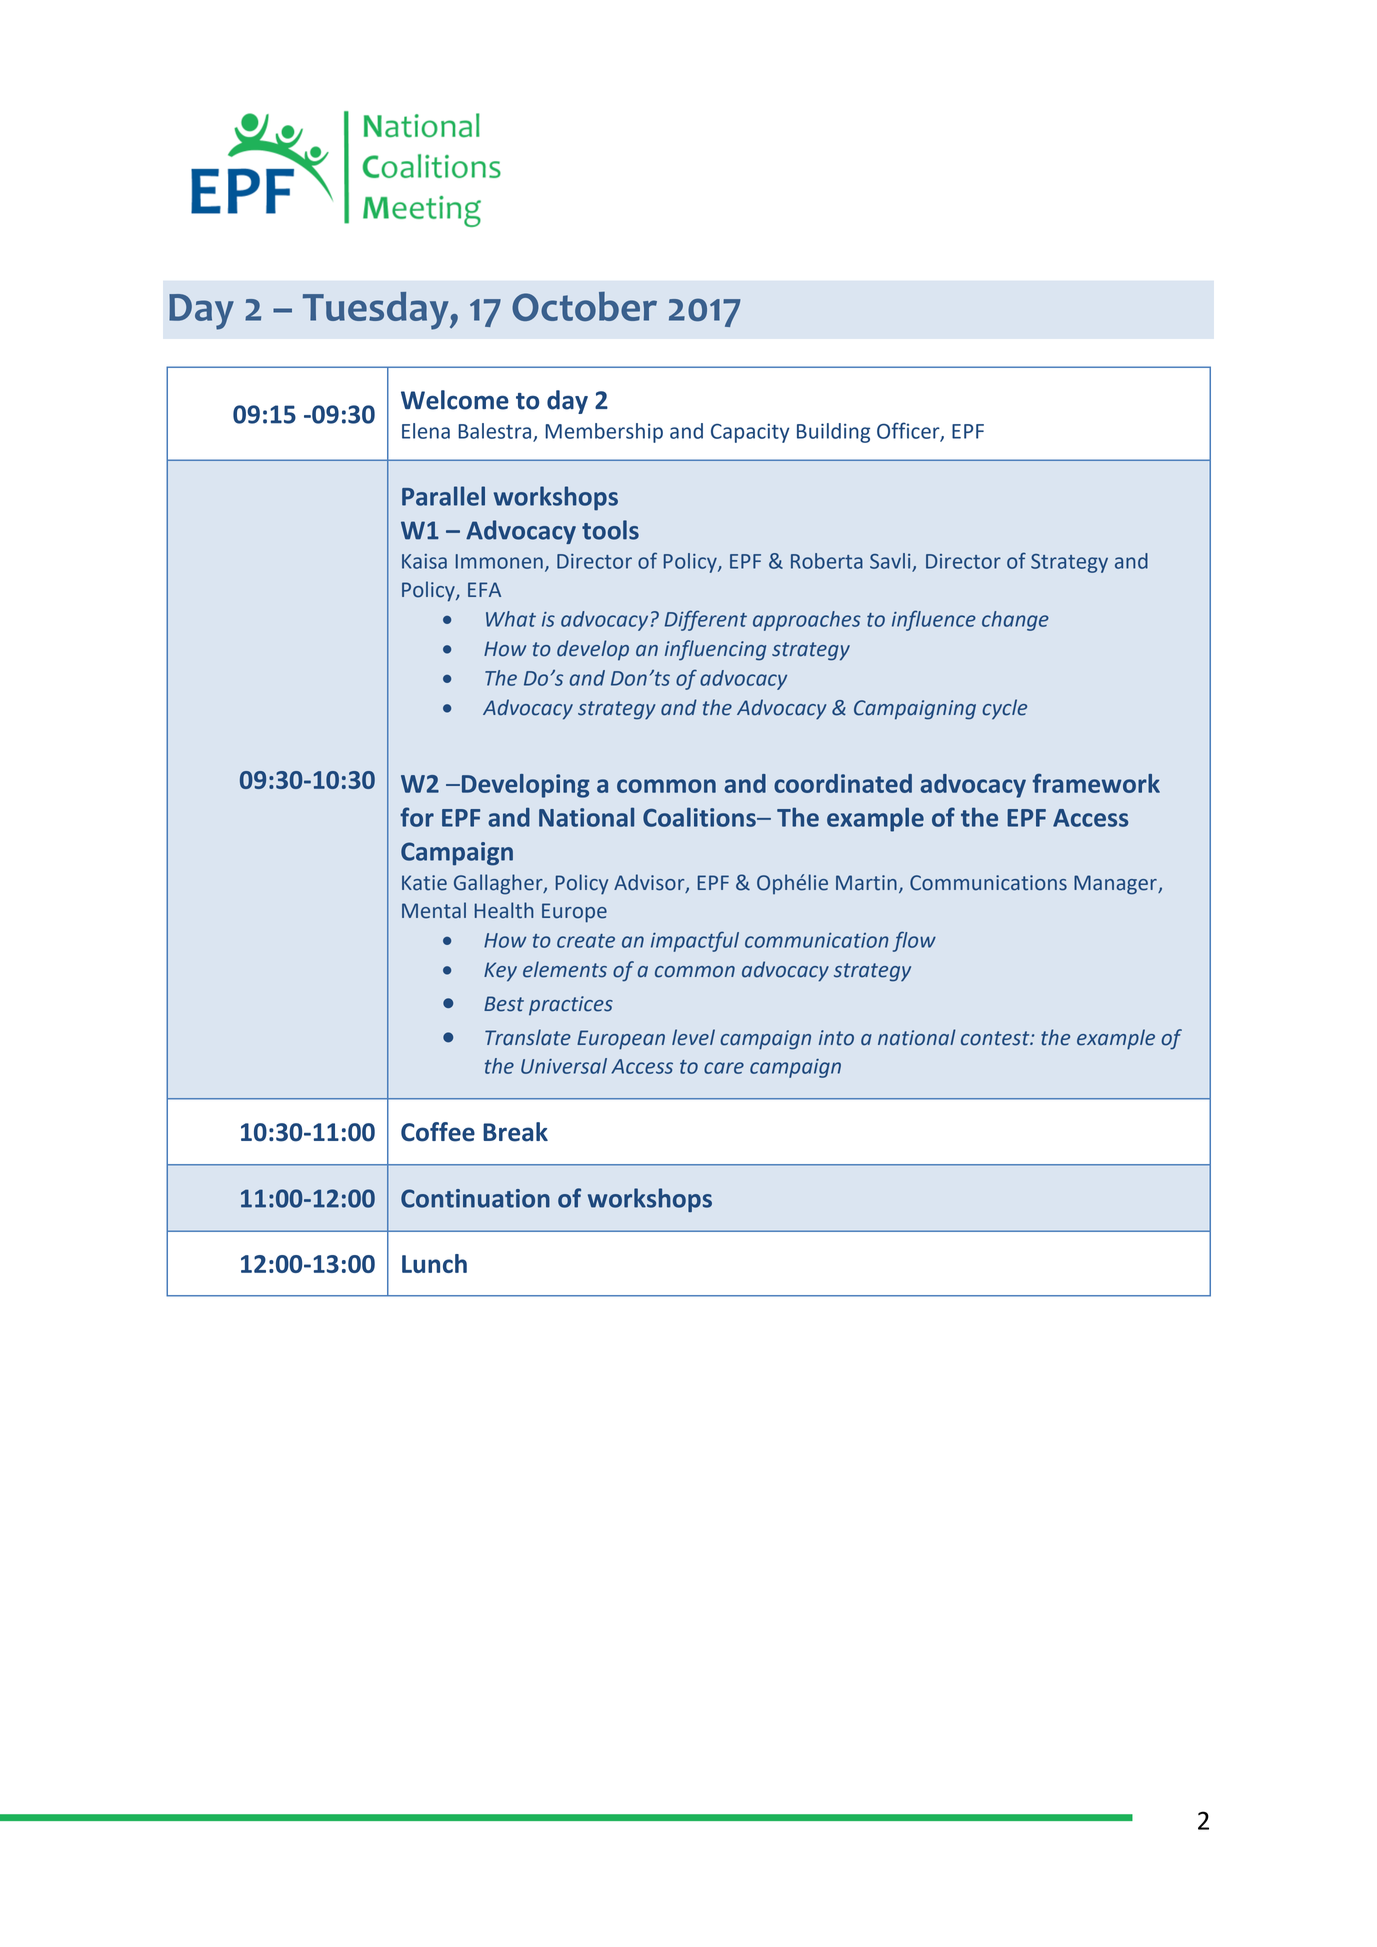  I want to click on Building, so click(833, 433).
